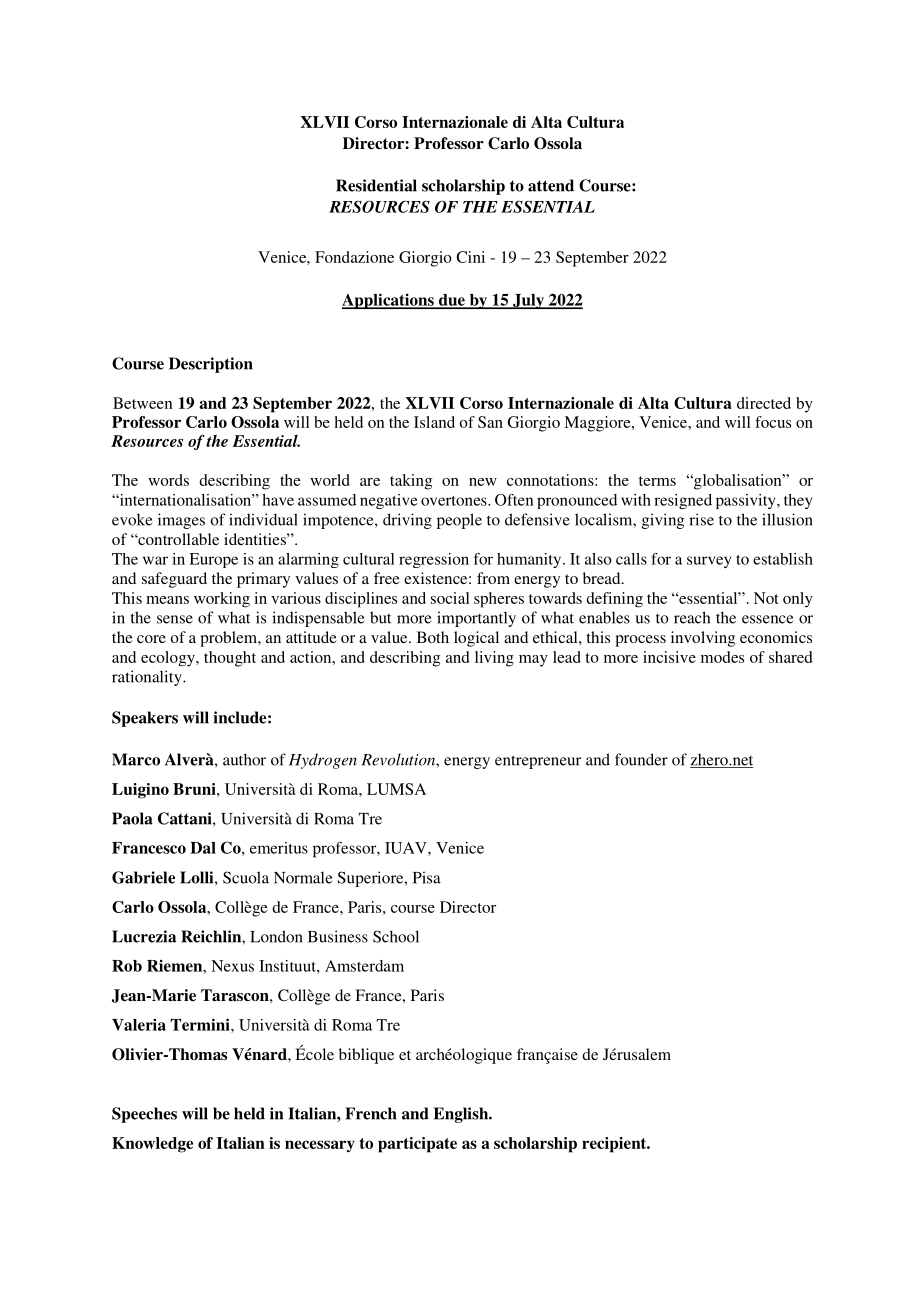  What do you see at coordinates (376, 185) in the screenshot?
I see `Residential` at bounding box center [376, 185].
